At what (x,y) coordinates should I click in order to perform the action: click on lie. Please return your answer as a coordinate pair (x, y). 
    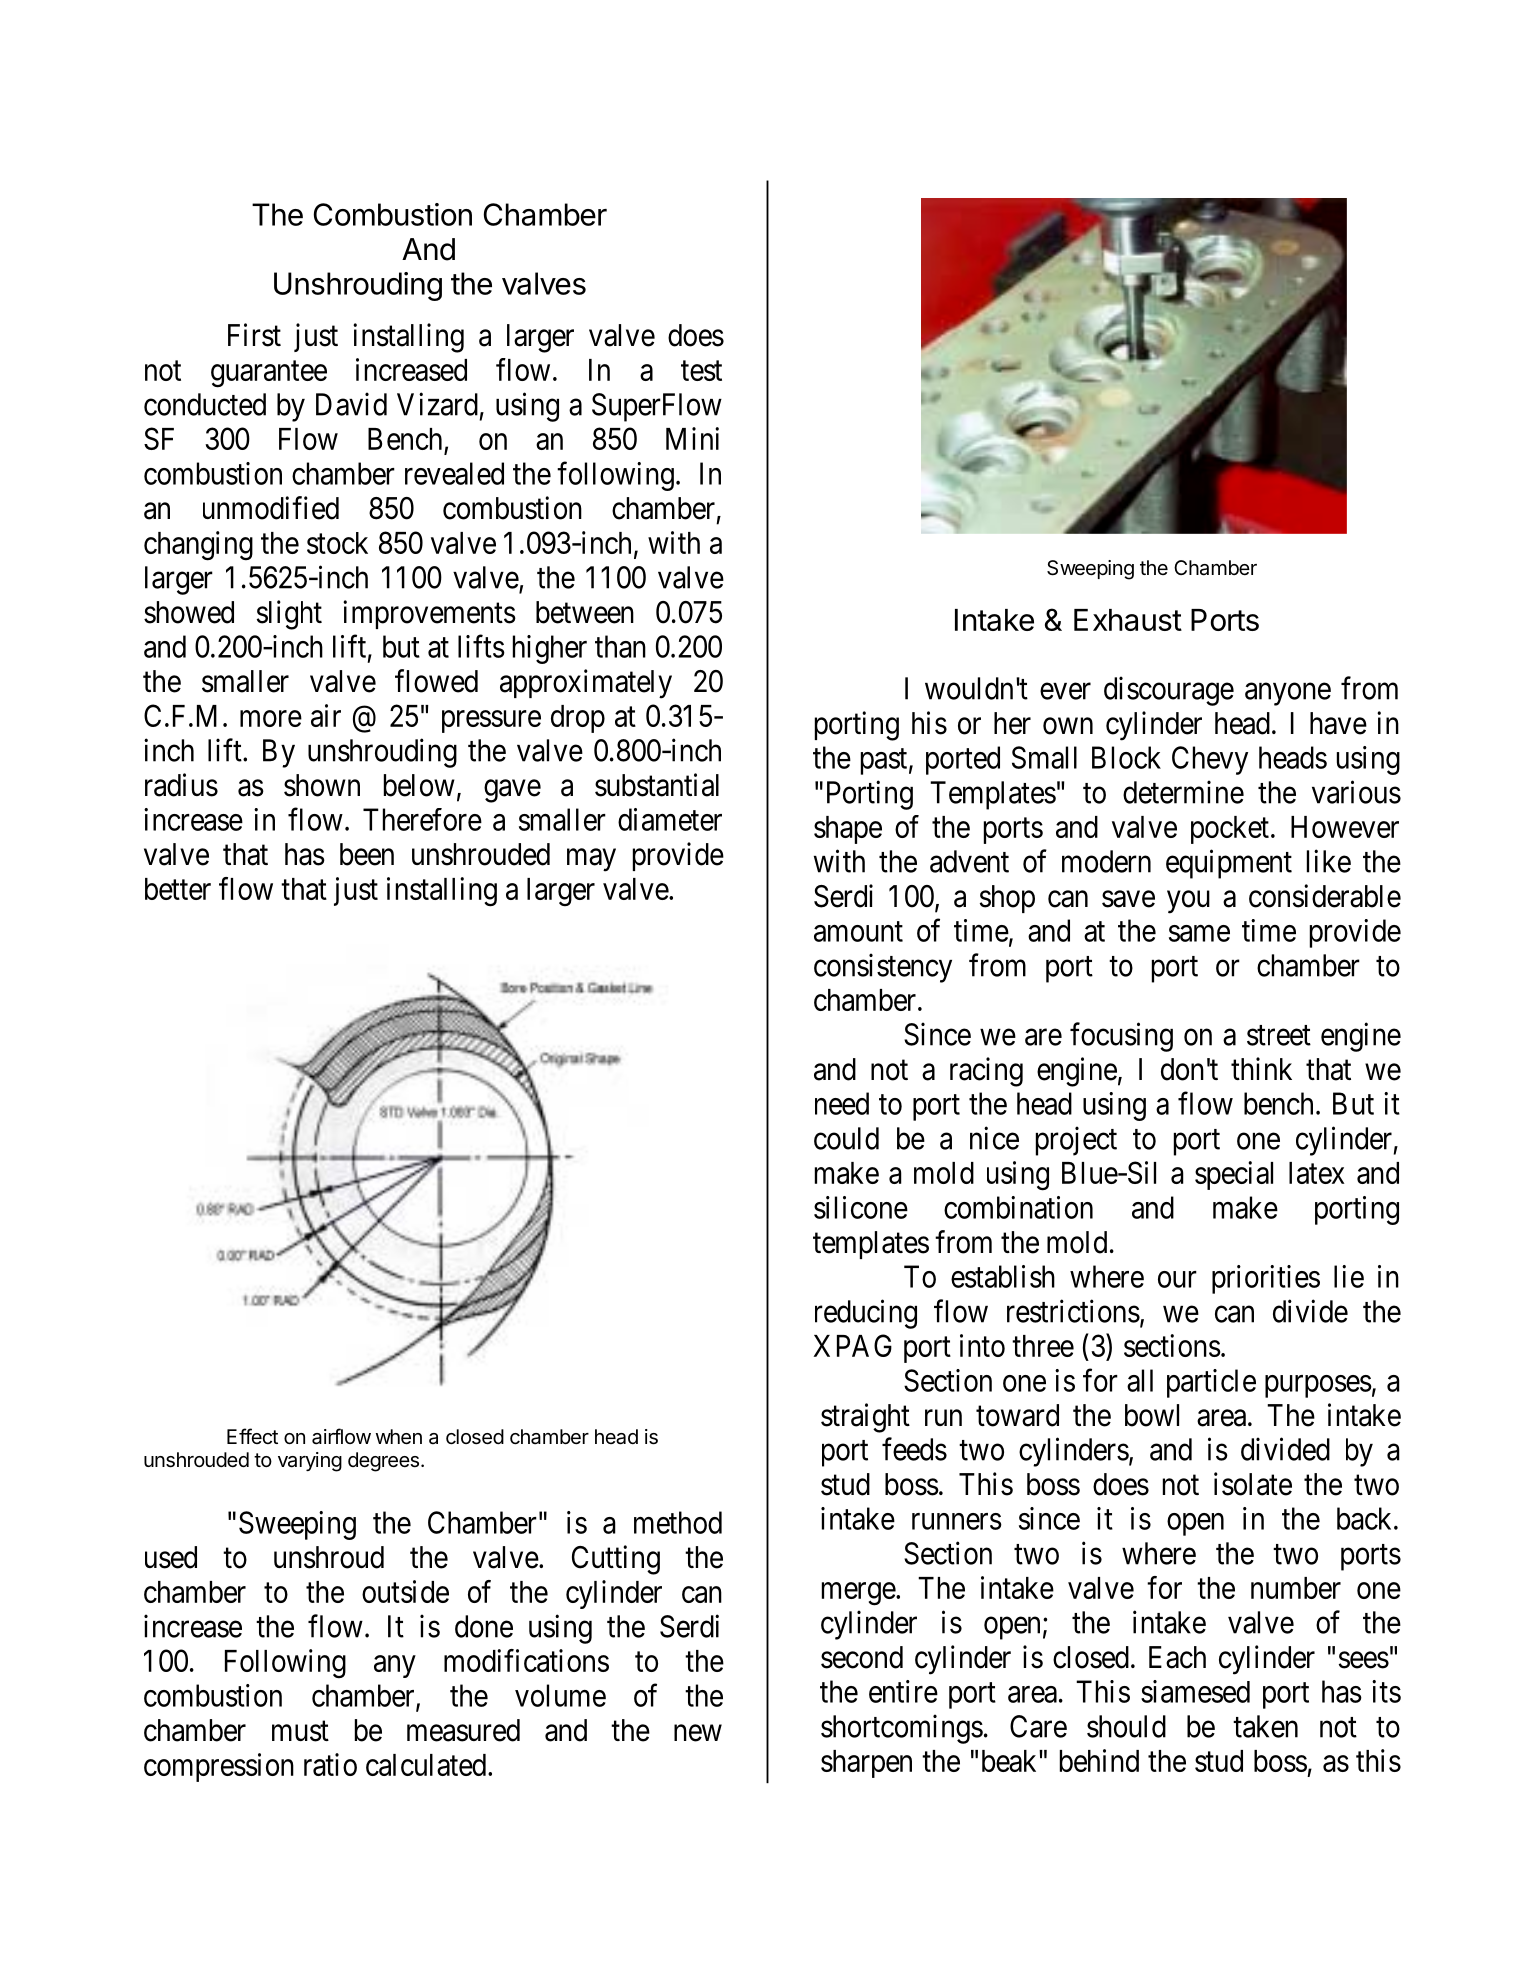
    Looking at the image, I should click on (1349, 1276).
